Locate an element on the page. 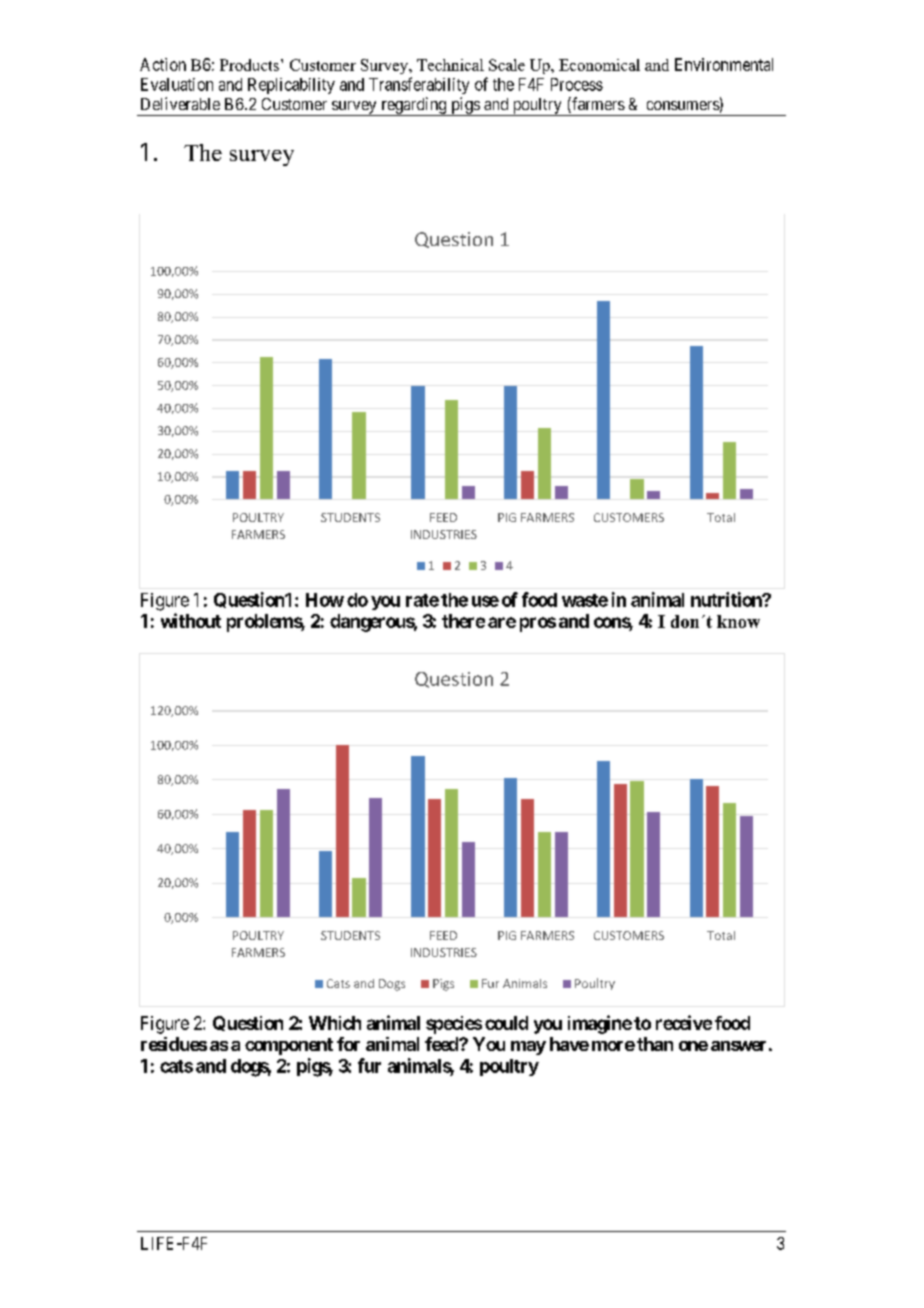 The image size is (924, 1308). Transferability is located at coordinates (419, 85).
